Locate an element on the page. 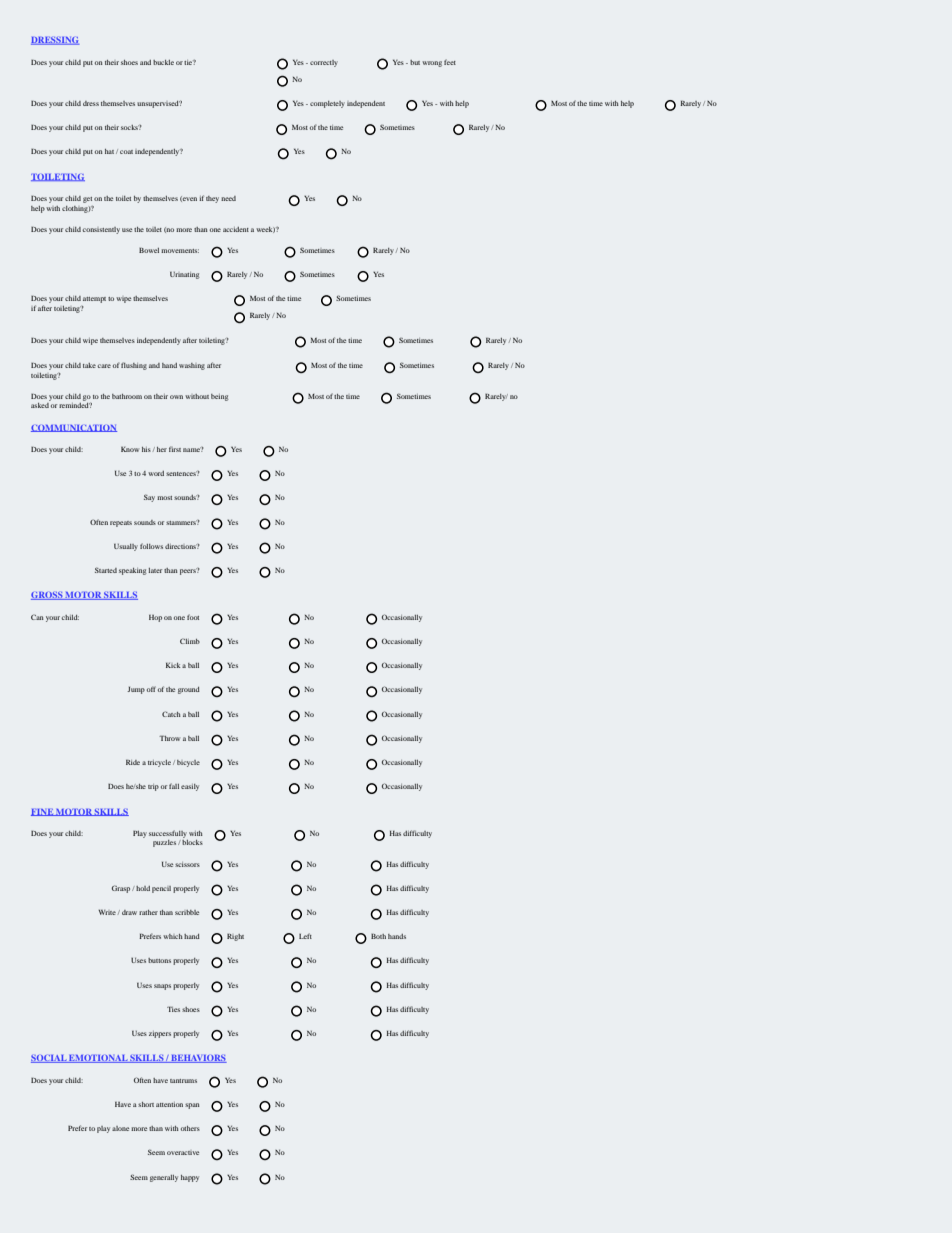  Right is located at coordinates (235, 937).
